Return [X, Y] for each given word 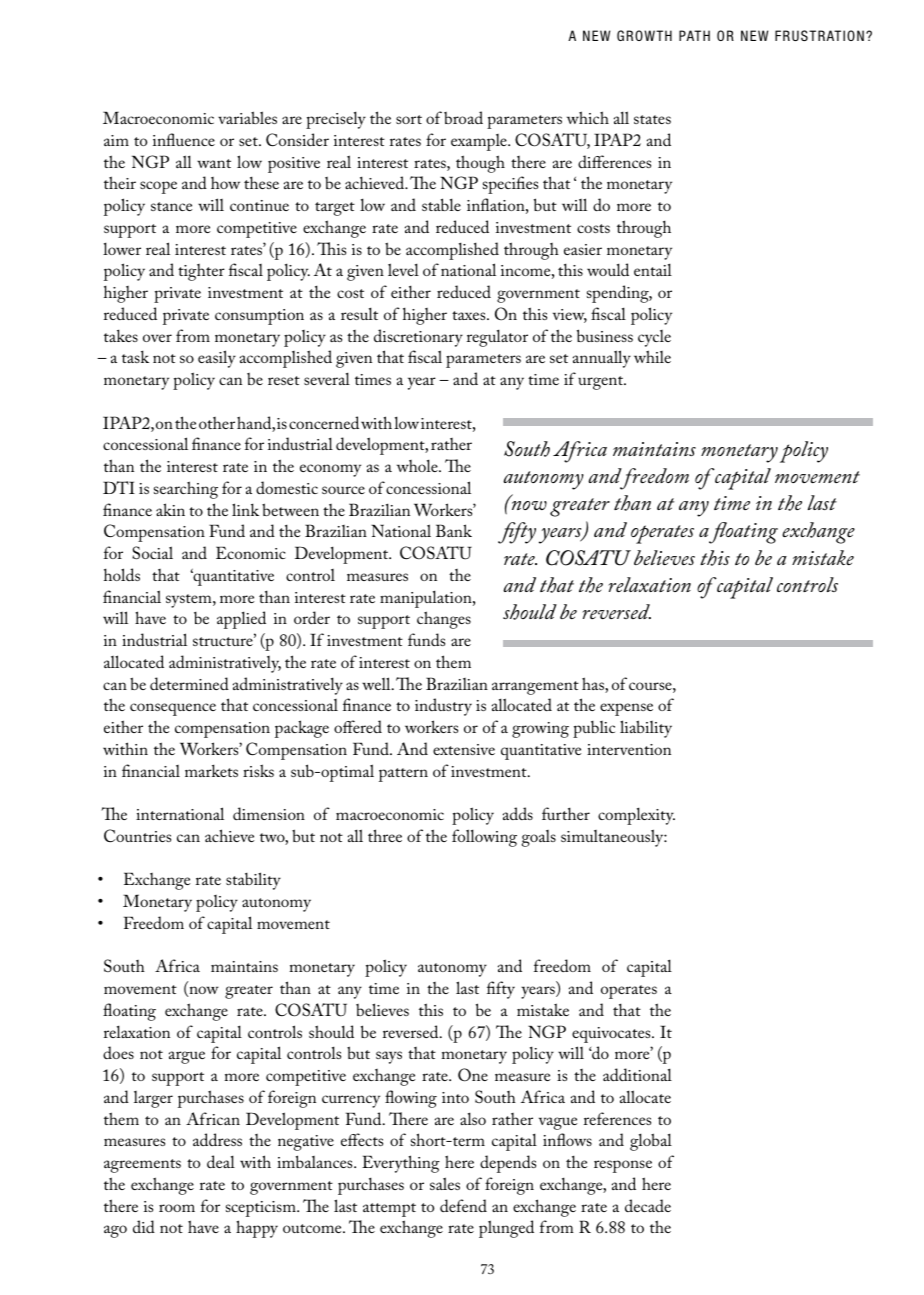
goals [539, 838]
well [377, 683]
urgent [602, 383]
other [217, 423]
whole [418, 465]
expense [626, 709]
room [177, 1208]
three [385, 835]
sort [409, 119]
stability [253, 881]
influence [184, 139]
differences [614, 161]
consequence [173, 709]
